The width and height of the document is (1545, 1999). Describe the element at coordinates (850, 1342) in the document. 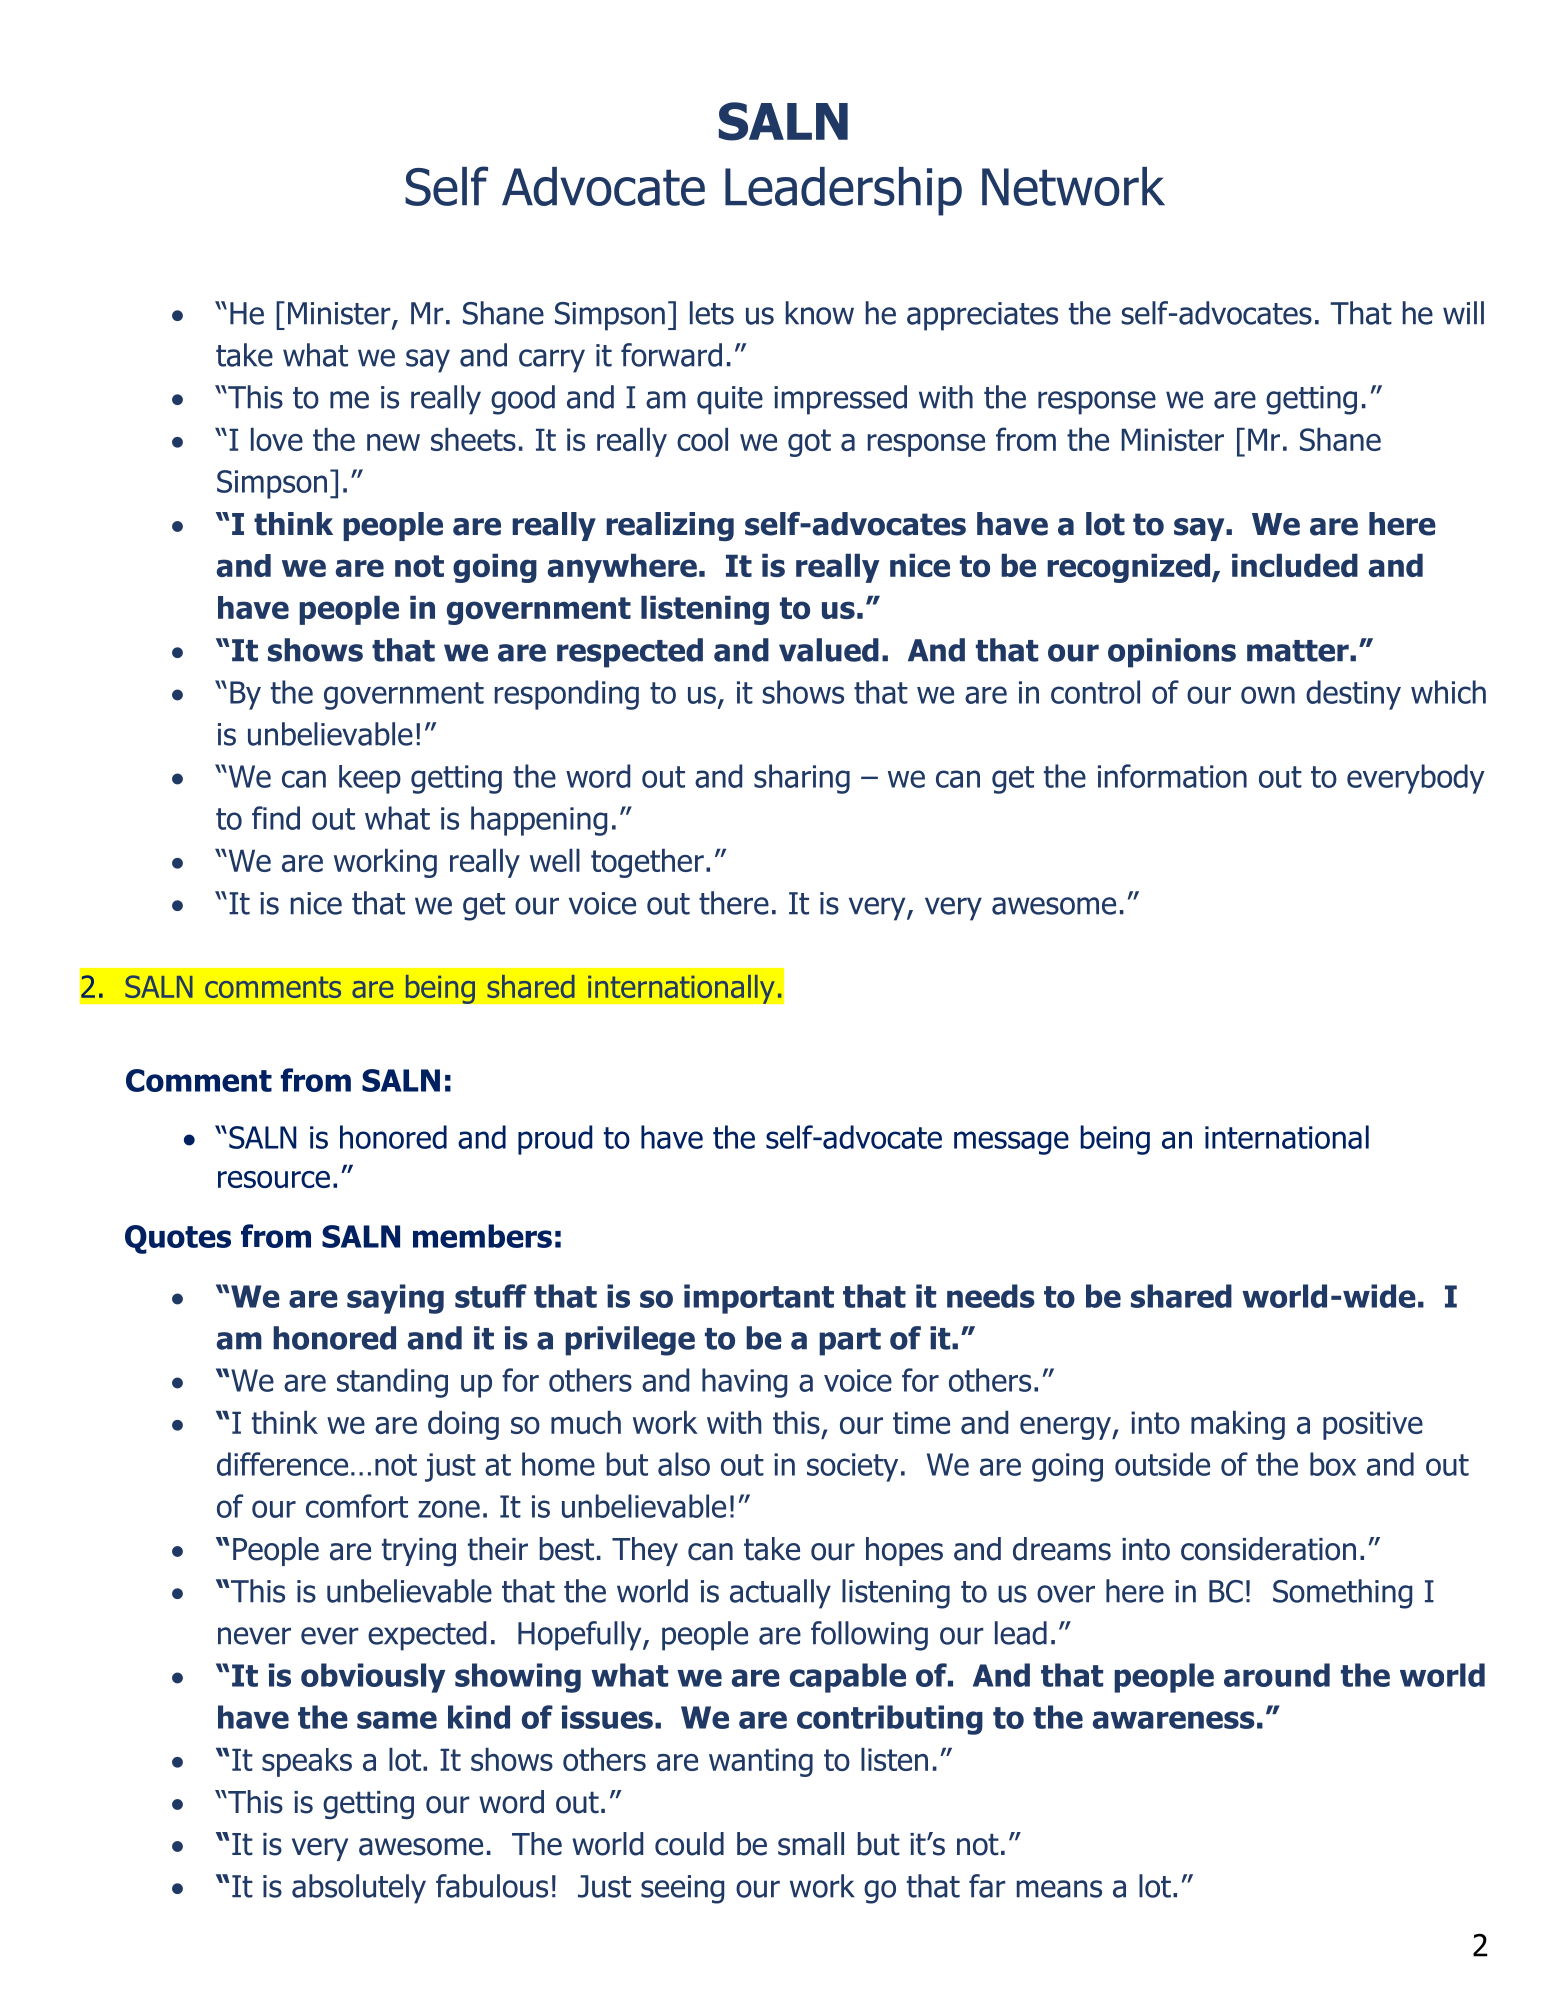

I see `part` at that location.
